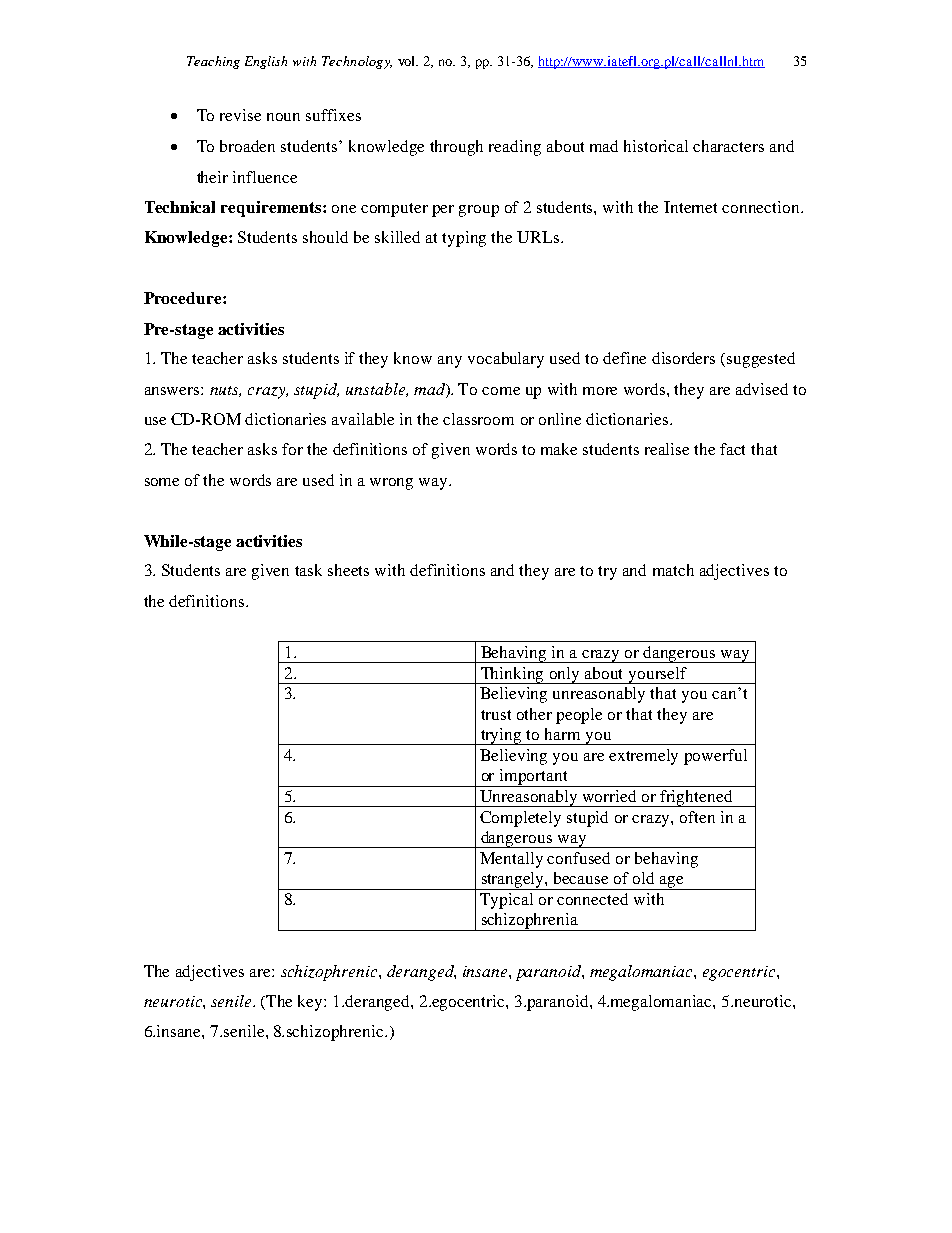 The image size is (952, 1233). Describe the element at coordinates (213, 62) in the image. I see `Teaching` at that location.
